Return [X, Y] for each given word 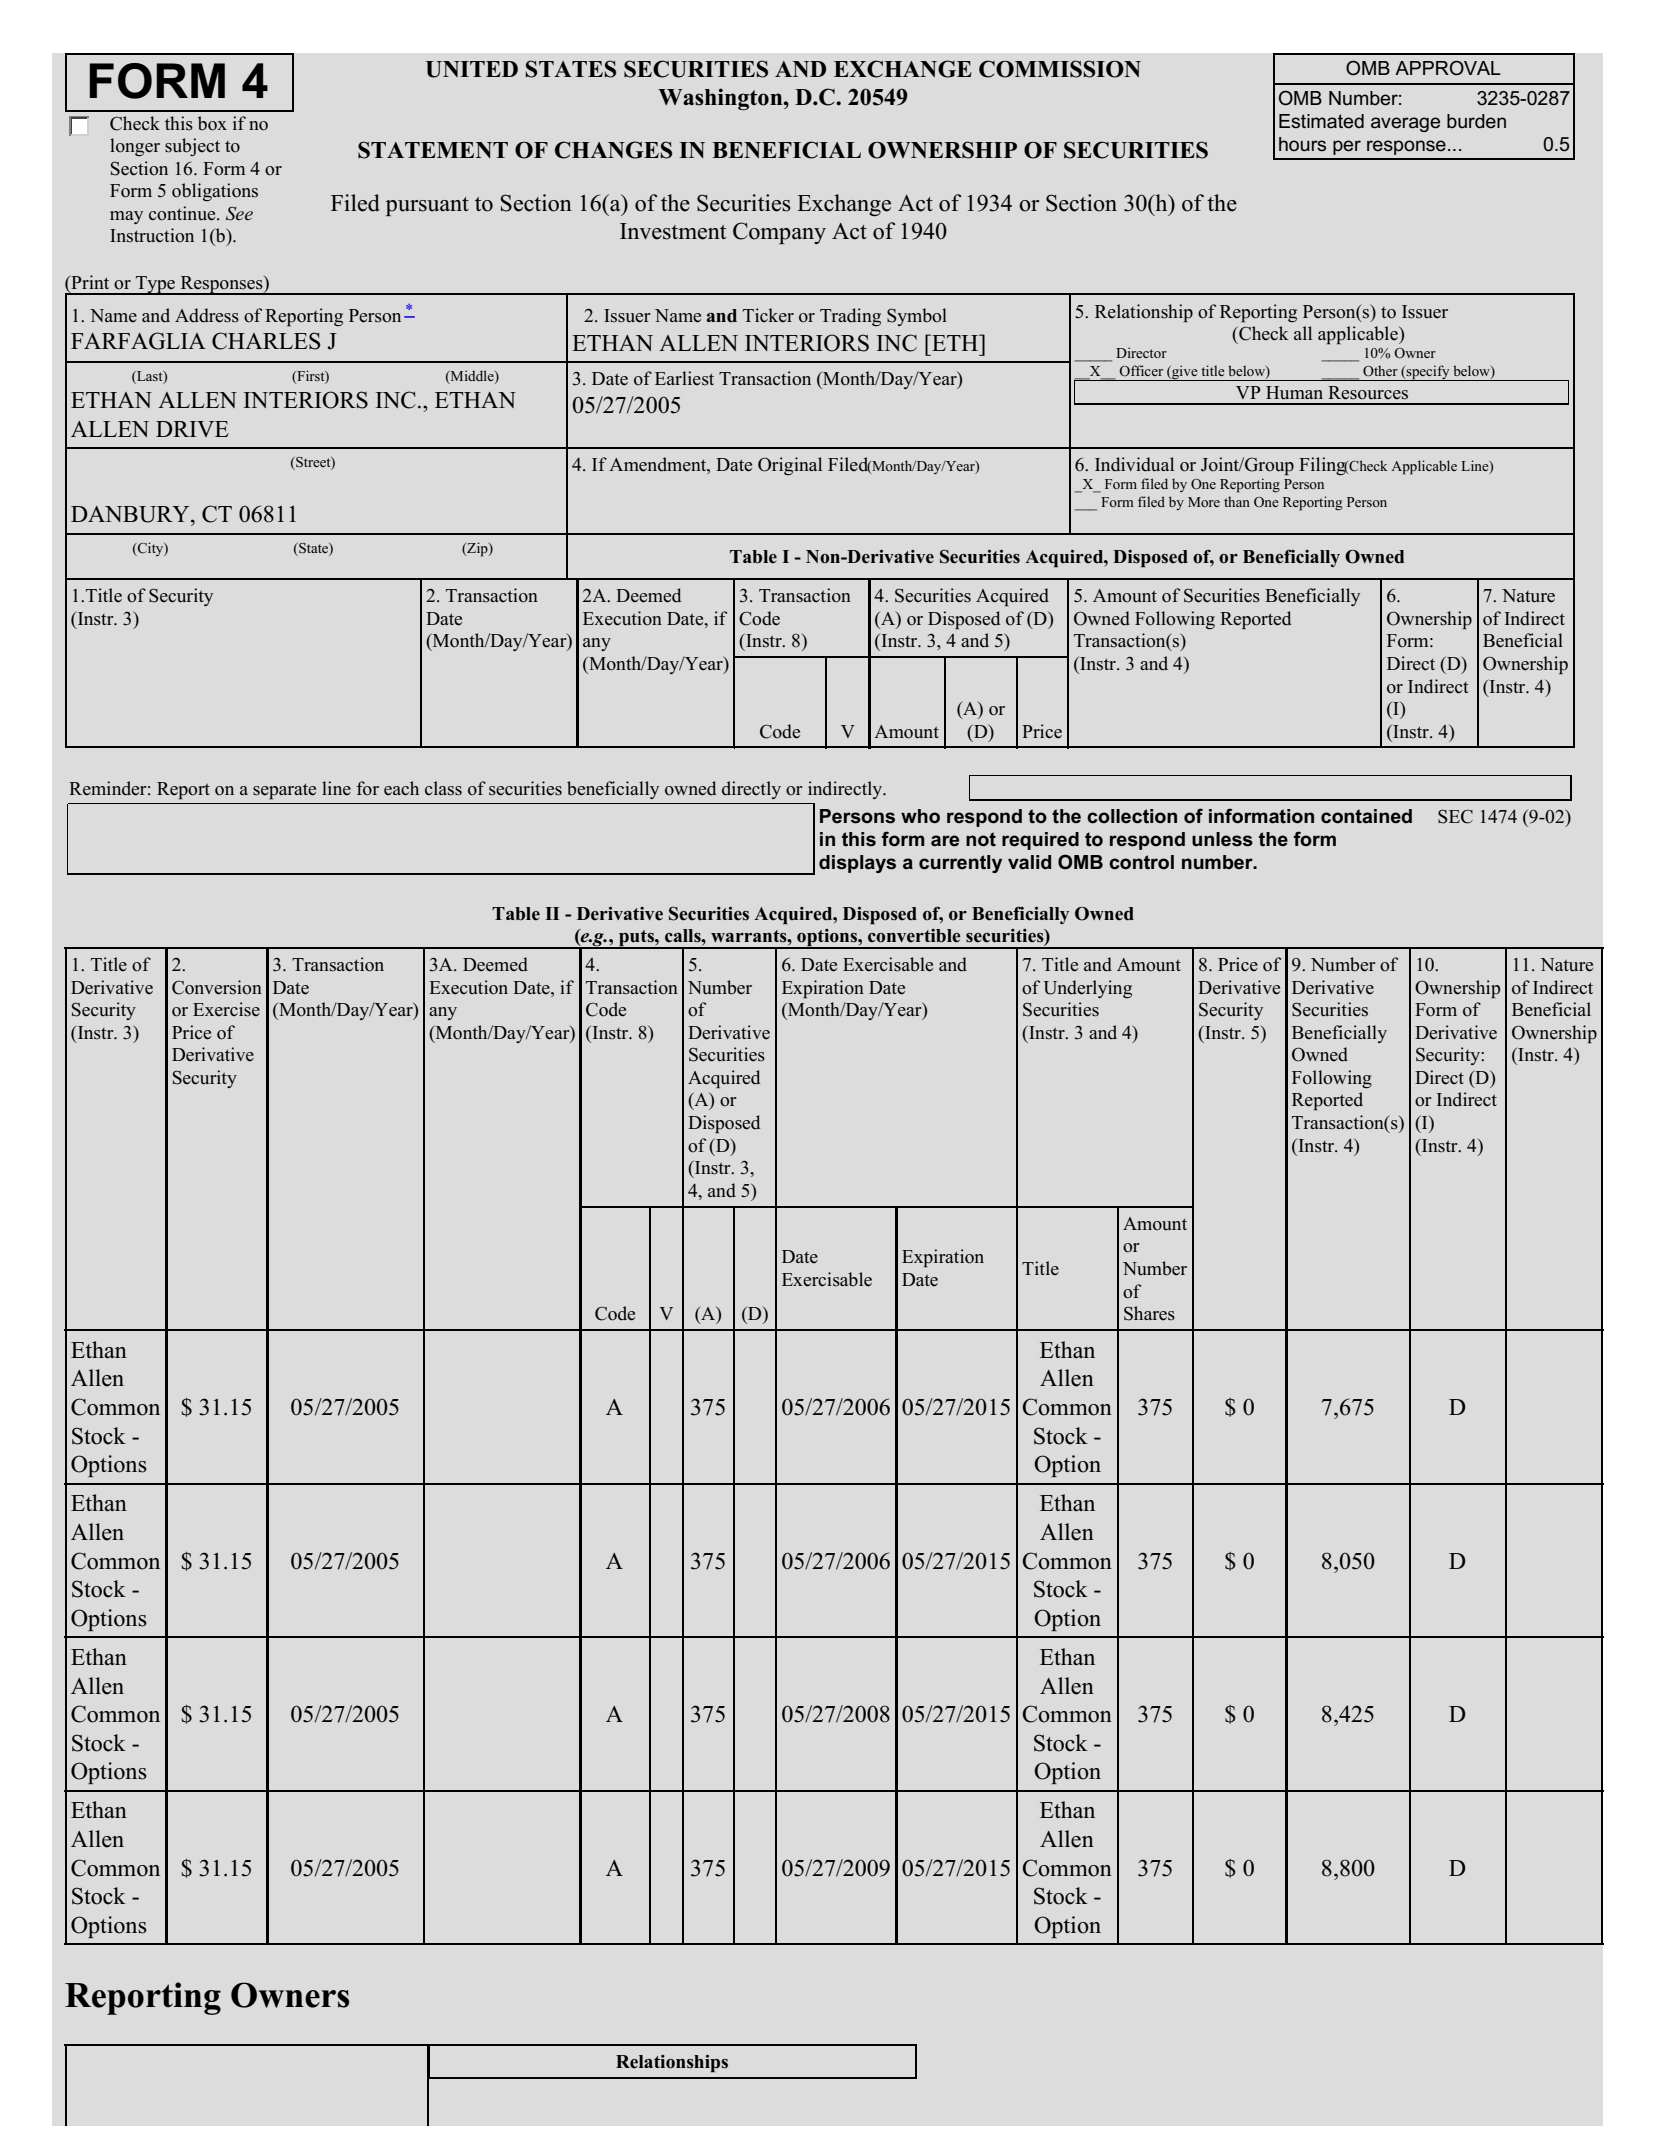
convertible [914, 936]
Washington [721, 99]
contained [1366, 816]
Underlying [1087, 989]
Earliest [684, 378]
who [920, 816]
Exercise [226, 1009]
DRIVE [192, 429]
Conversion [217, 987]
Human [1294, 393]
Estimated [1321, 121]
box [212, 123]
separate [284, 791]
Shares [1149, 1313]
